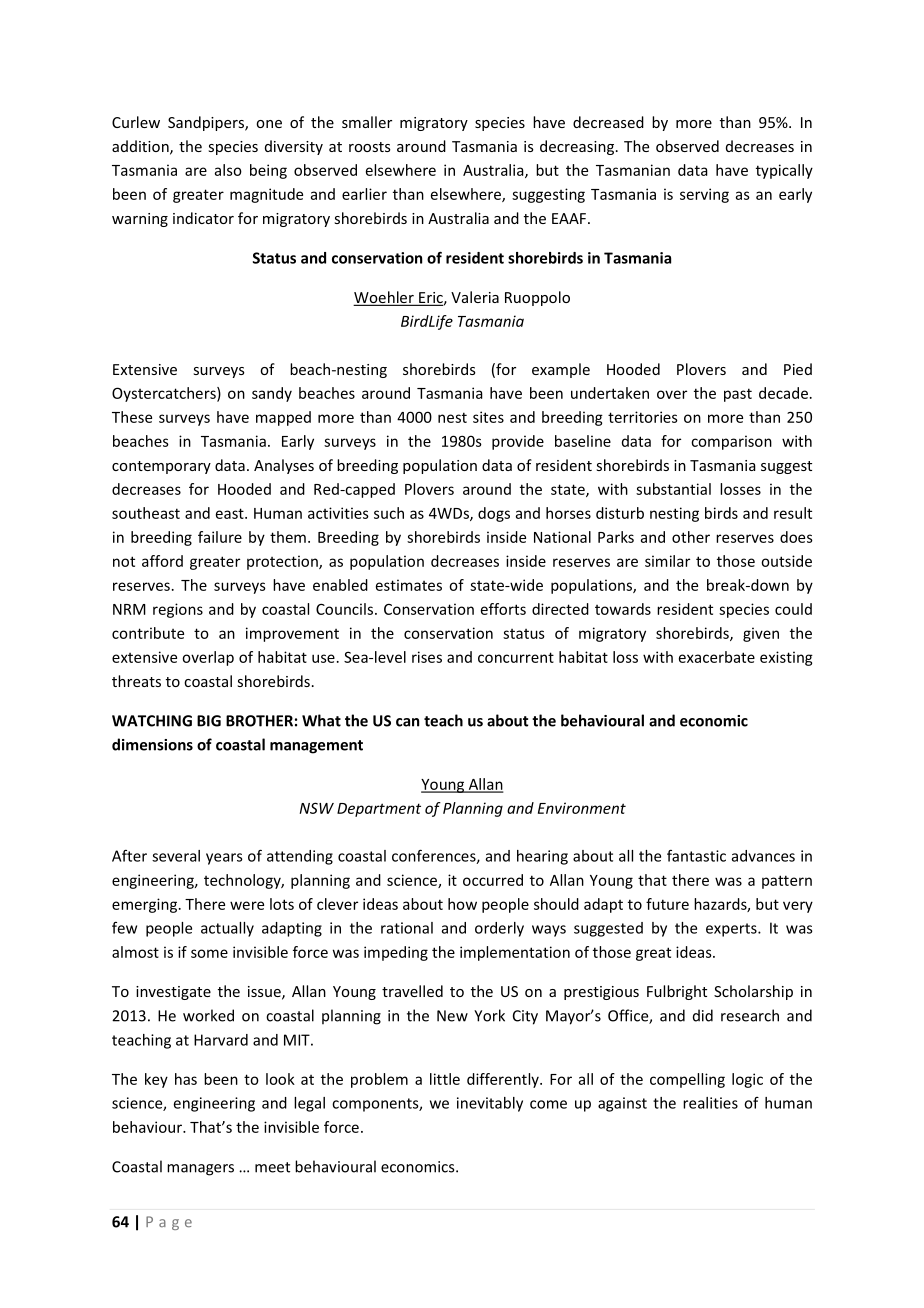 This page has width=924, height=1308. What do you see at coordinates (178, 610) in the page?
I see `regions` at bounding box center [178, 610].
